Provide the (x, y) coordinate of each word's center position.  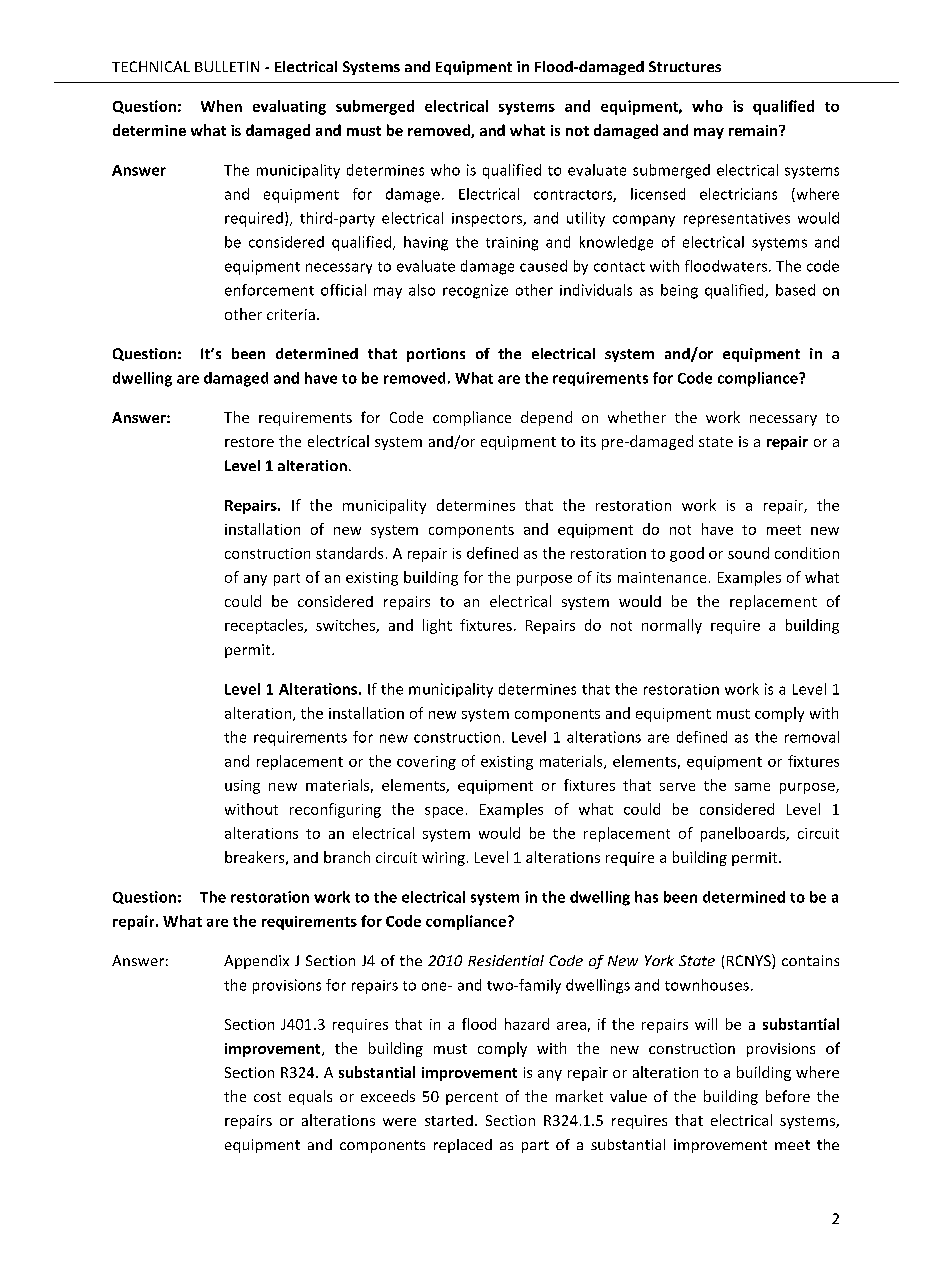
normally (672, 626)
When (221, 106)
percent (472, 1098)
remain (754, 130)
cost (267, 1097)
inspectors (488, 220)
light (437, 626)
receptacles (265, 626)
